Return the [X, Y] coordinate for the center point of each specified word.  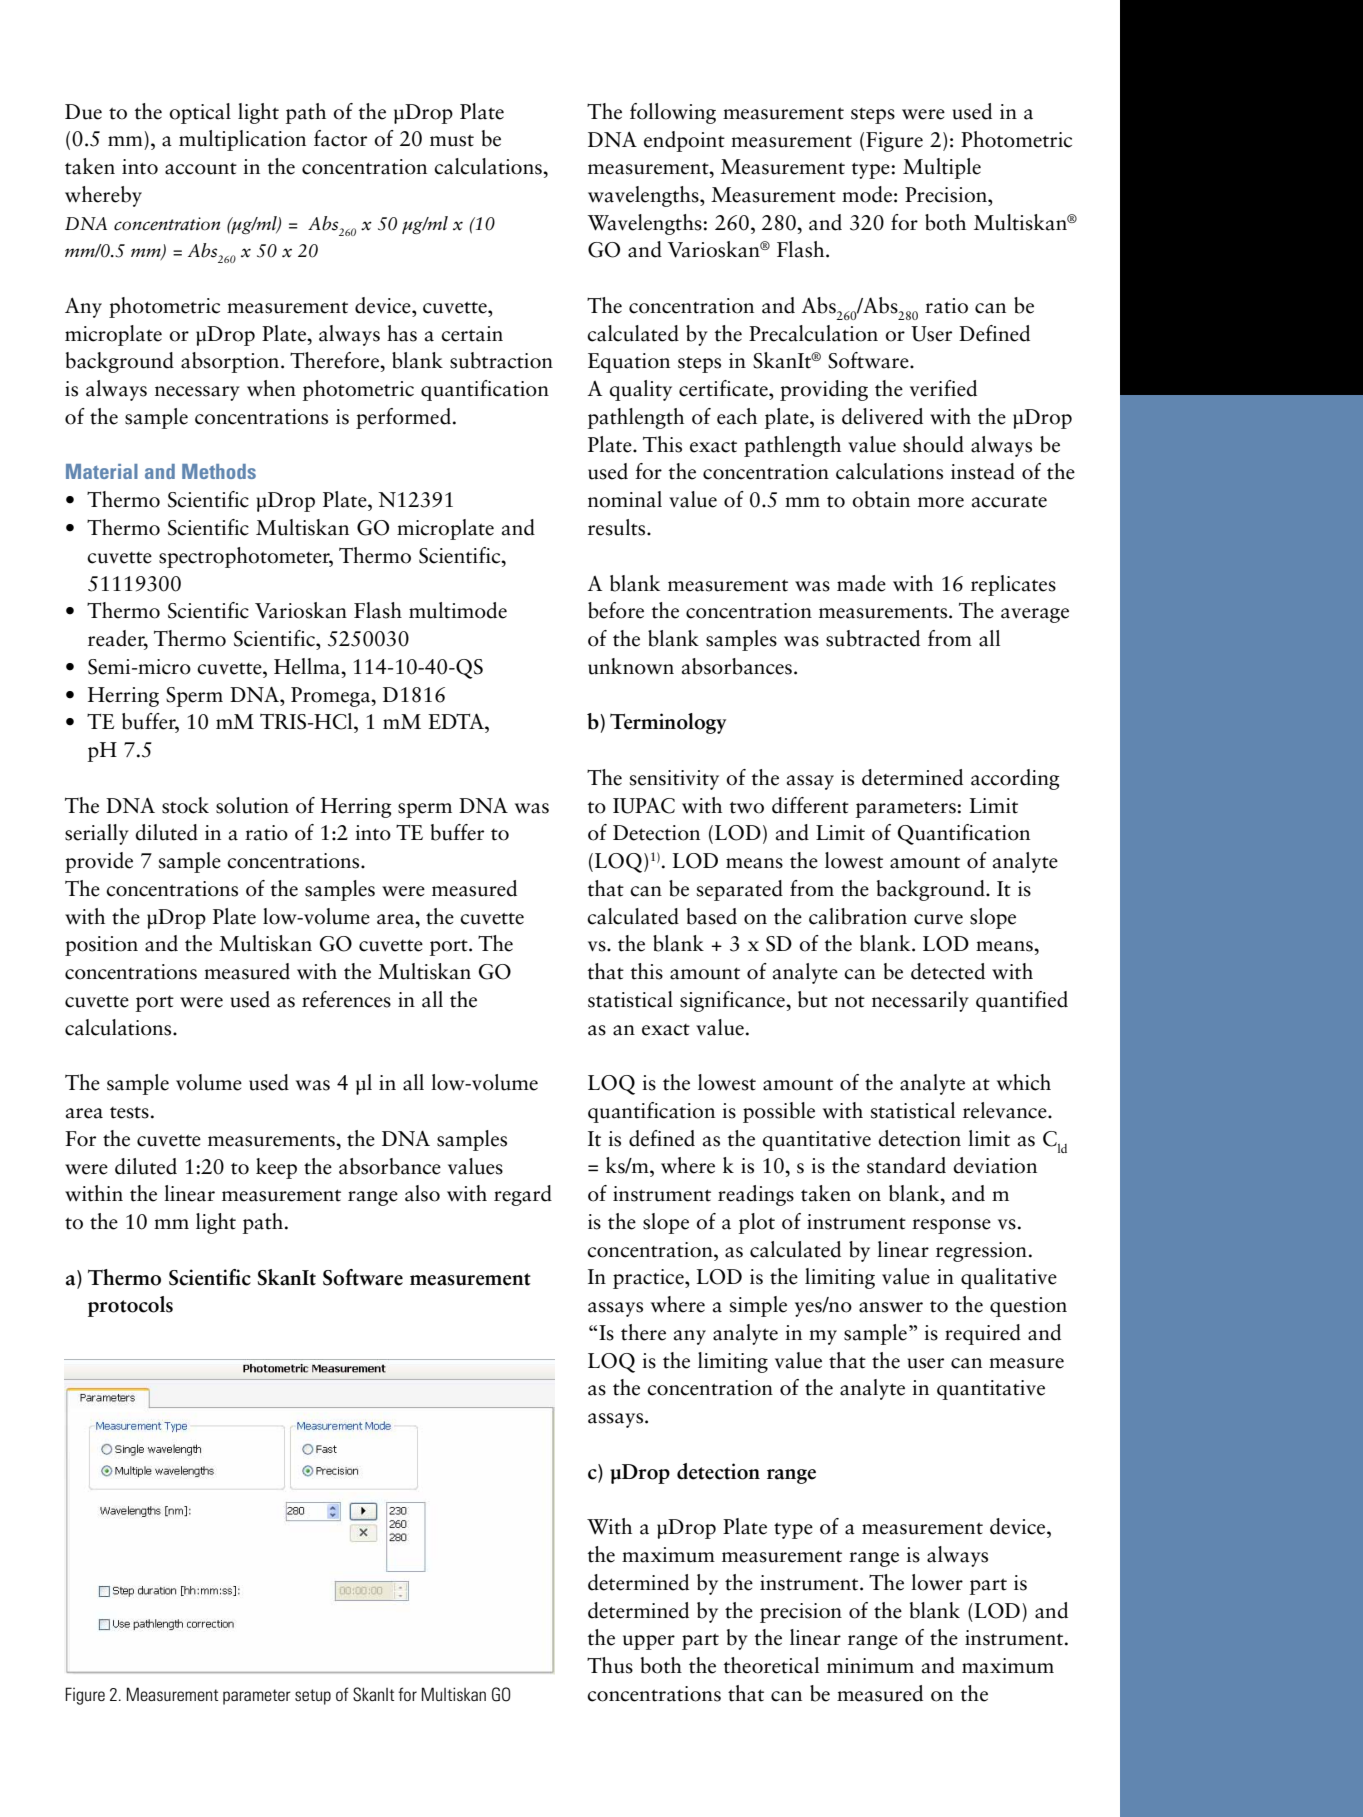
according [1015, 779]
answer [891, 1307]
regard [523, 1195]
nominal [625, 499]
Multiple [942, 168]
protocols [130, 1306]
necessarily [920, 1001]
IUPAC [644, 806]
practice [649, 1279]
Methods [219, 471]
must [452, 140]
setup [313, 1697]
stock [185, 805]
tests [129, 1112]
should [933, 444]
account [201, 169]
